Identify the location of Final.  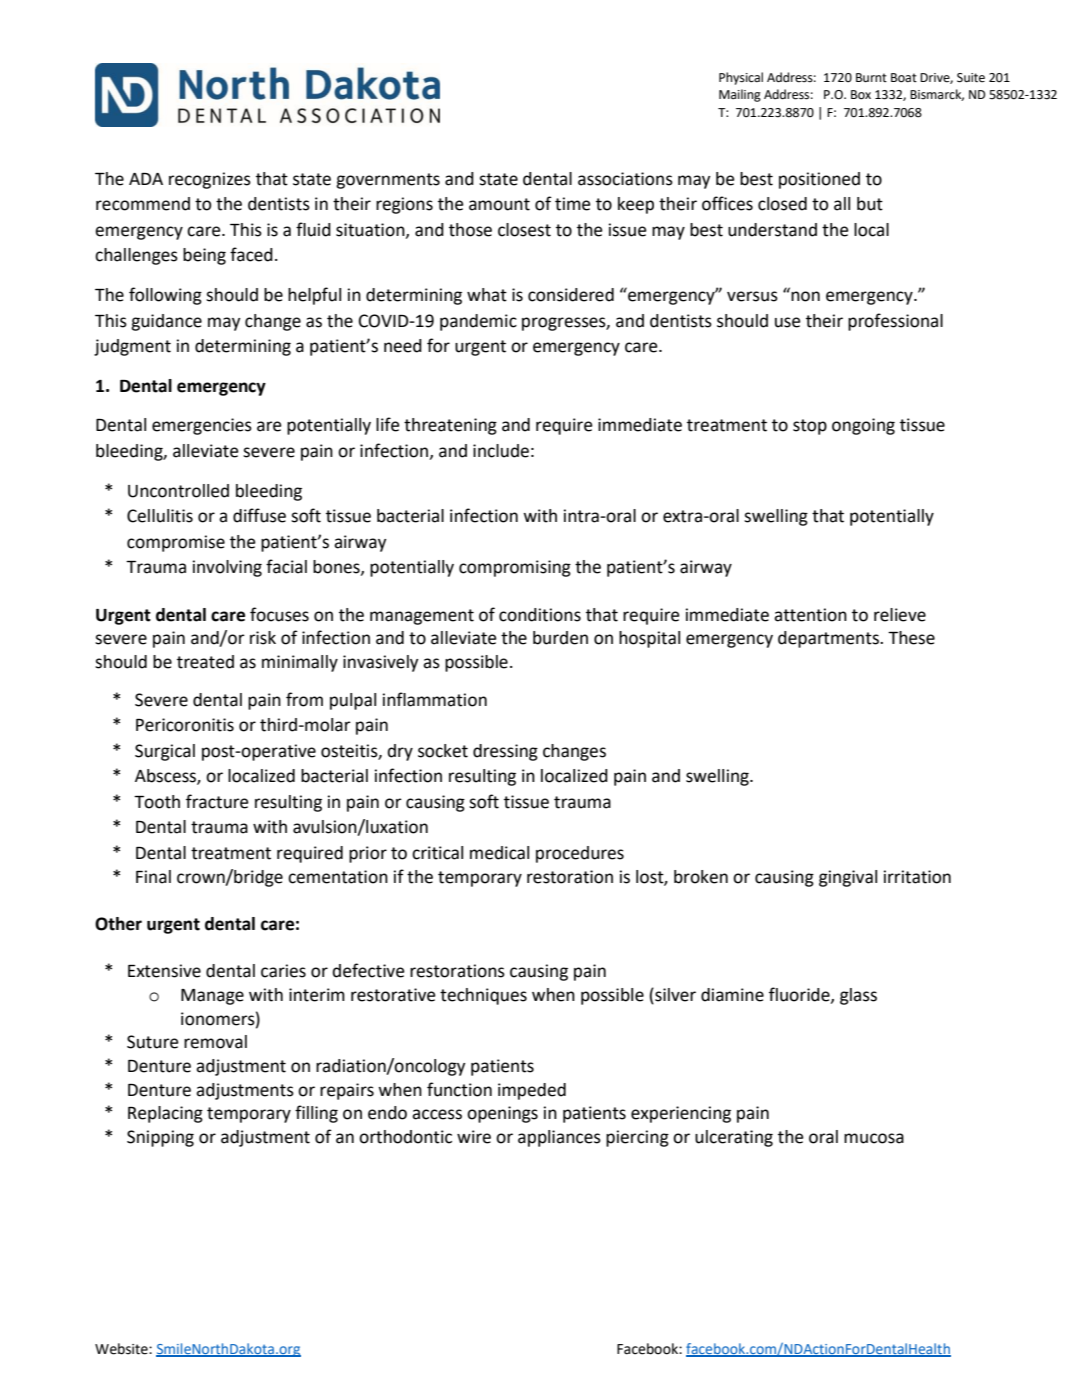
(153, 877).
